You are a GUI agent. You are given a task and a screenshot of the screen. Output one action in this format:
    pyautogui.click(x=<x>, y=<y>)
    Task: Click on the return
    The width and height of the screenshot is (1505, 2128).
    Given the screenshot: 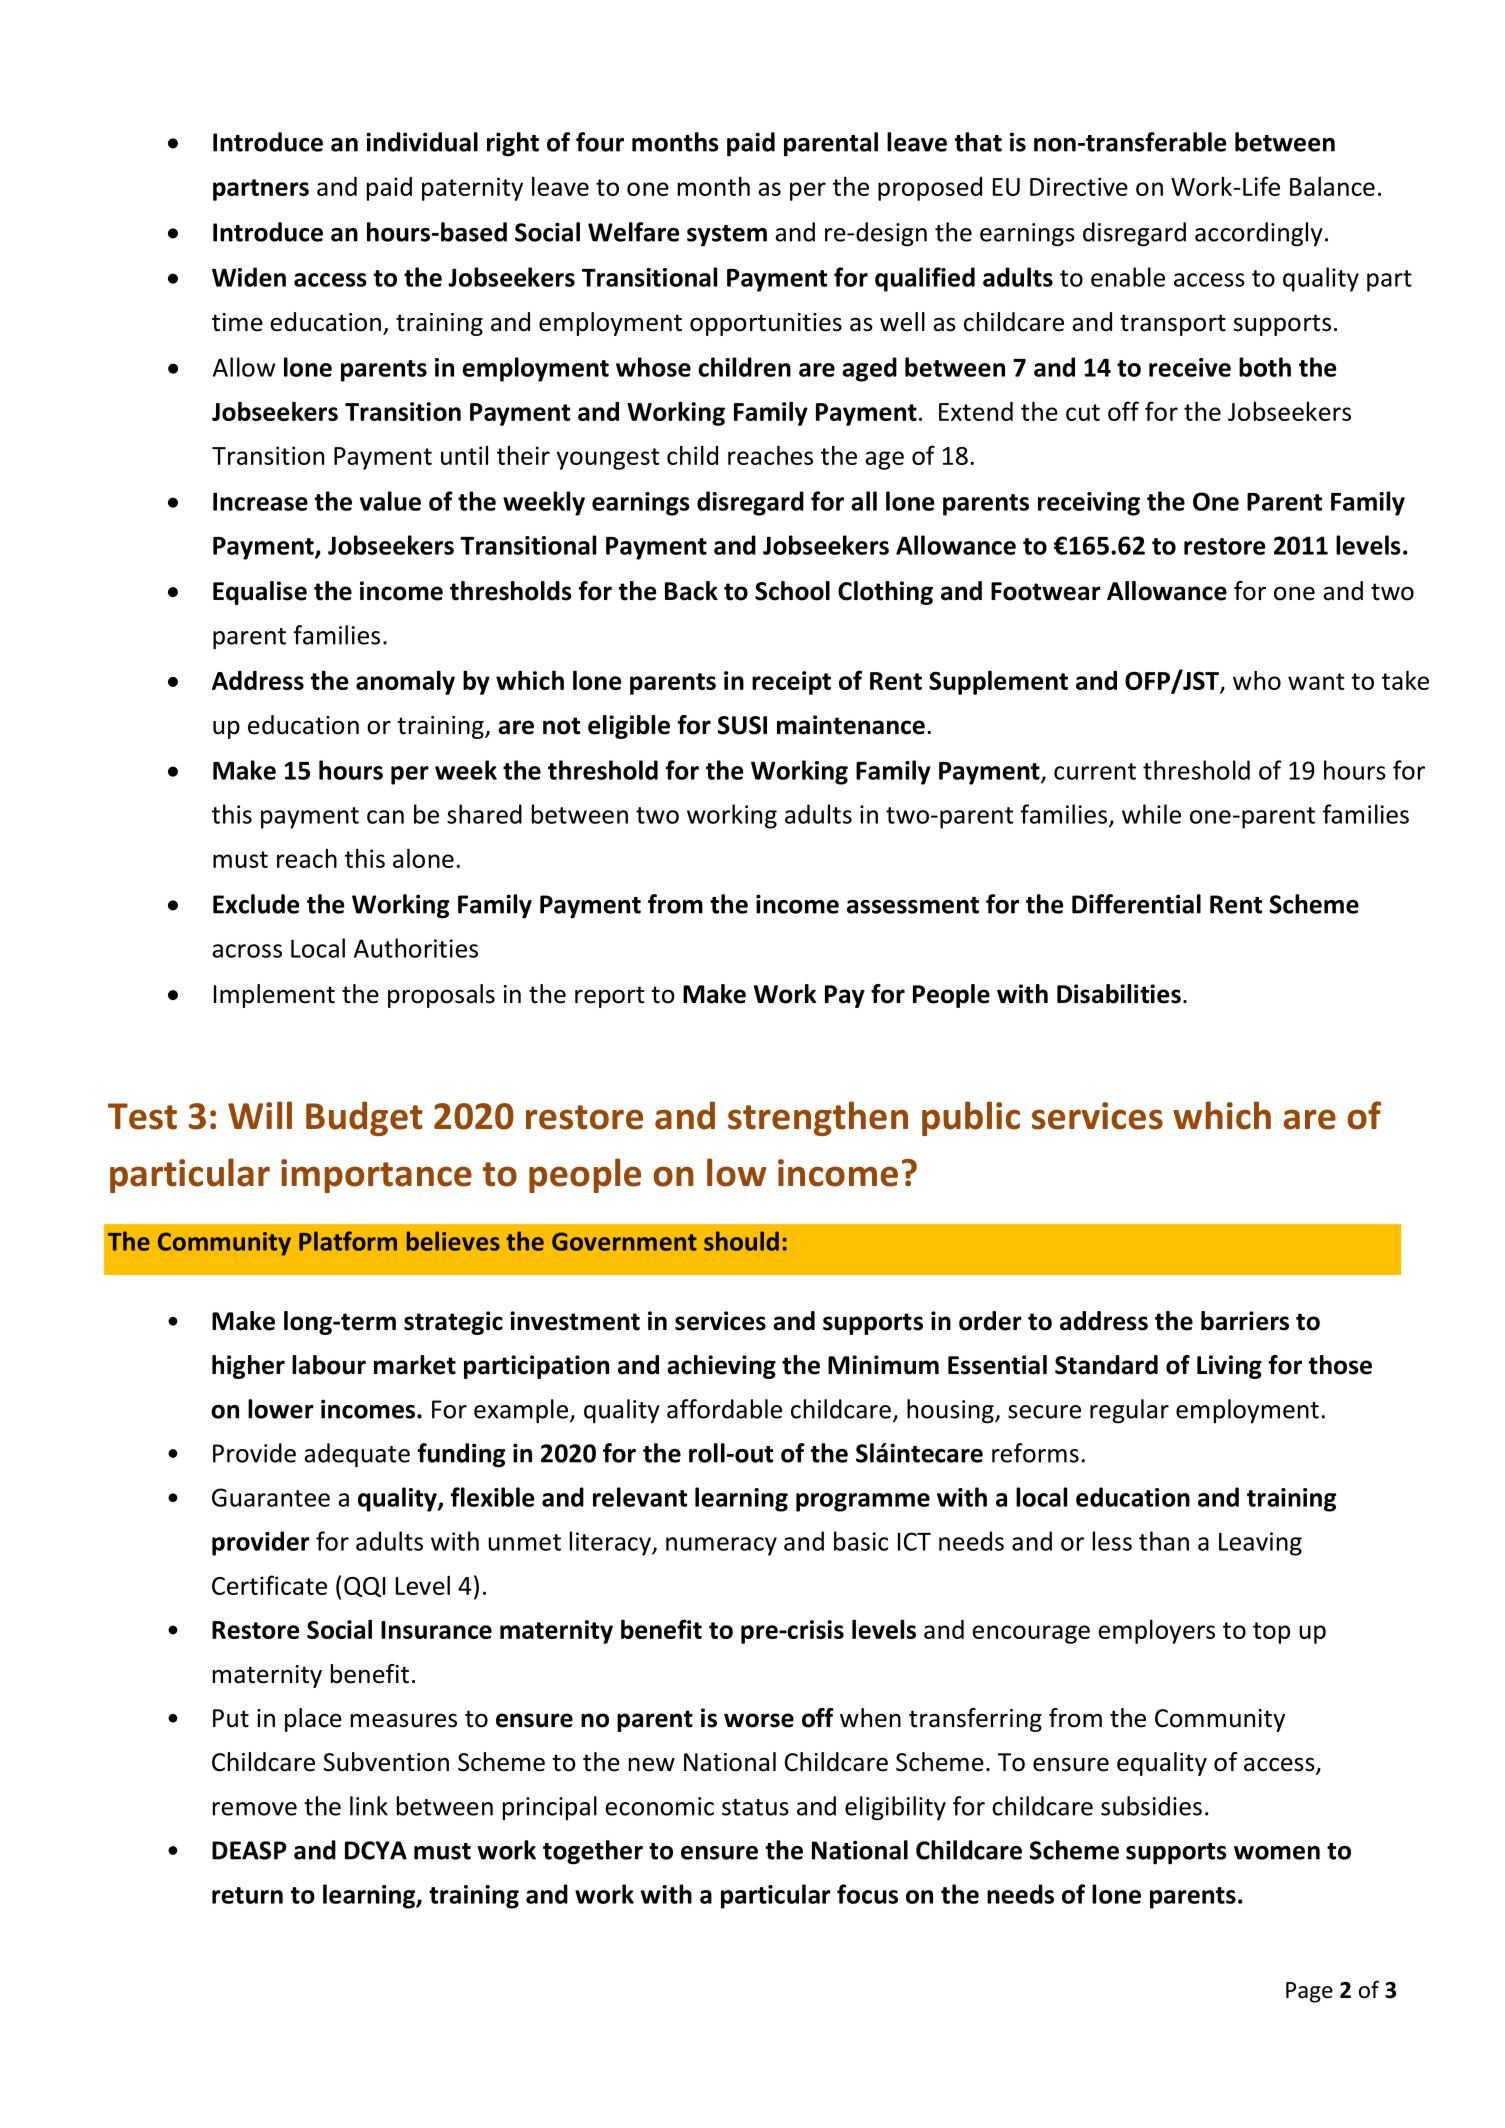 What is the action you would take?
    pyautogui.click(x=247, y=1895)
